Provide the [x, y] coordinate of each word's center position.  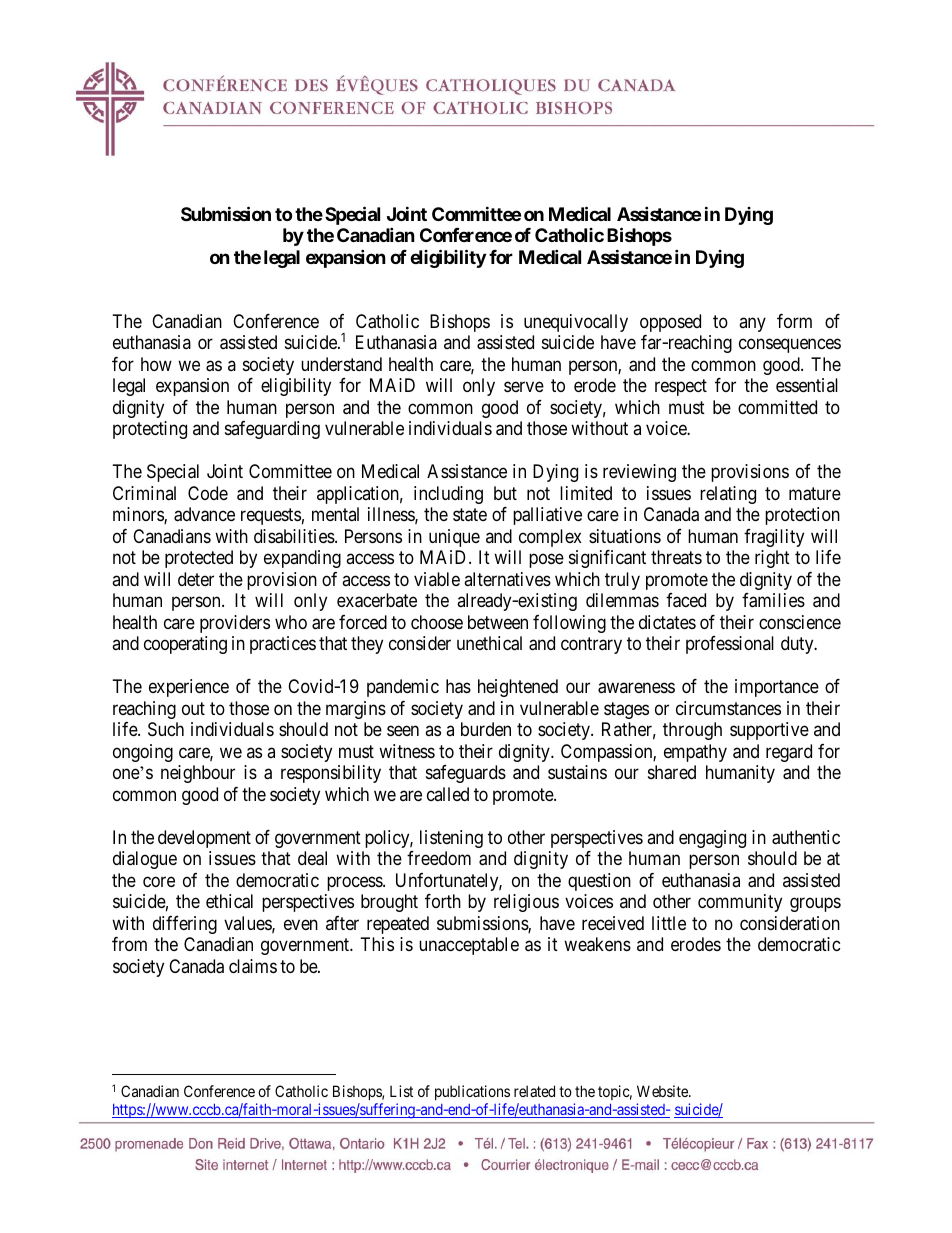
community [740, 903]
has [458, 686]
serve [524, 387]
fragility [774, 538]
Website [663, 1091]
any [752, 324]
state [470, 515]
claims [253, 966]
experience [189, 688]
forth [443, 901]
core [159, 881]
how [156, 364]
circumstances [728, 708]
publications [472, 1092]
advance [204, 514]
